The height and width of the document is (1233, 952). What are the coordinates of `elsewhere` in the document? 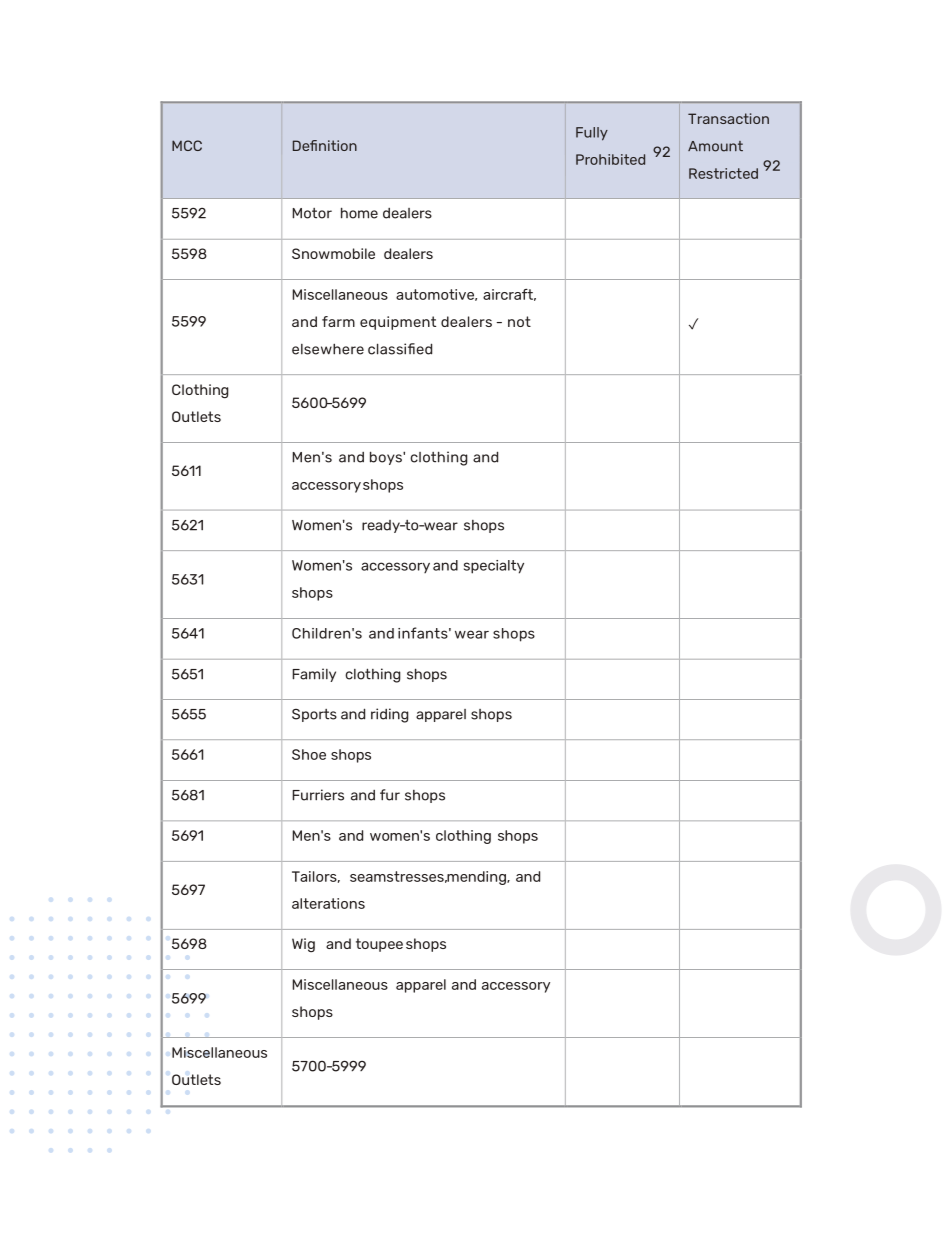 It's located at (328, 349).
